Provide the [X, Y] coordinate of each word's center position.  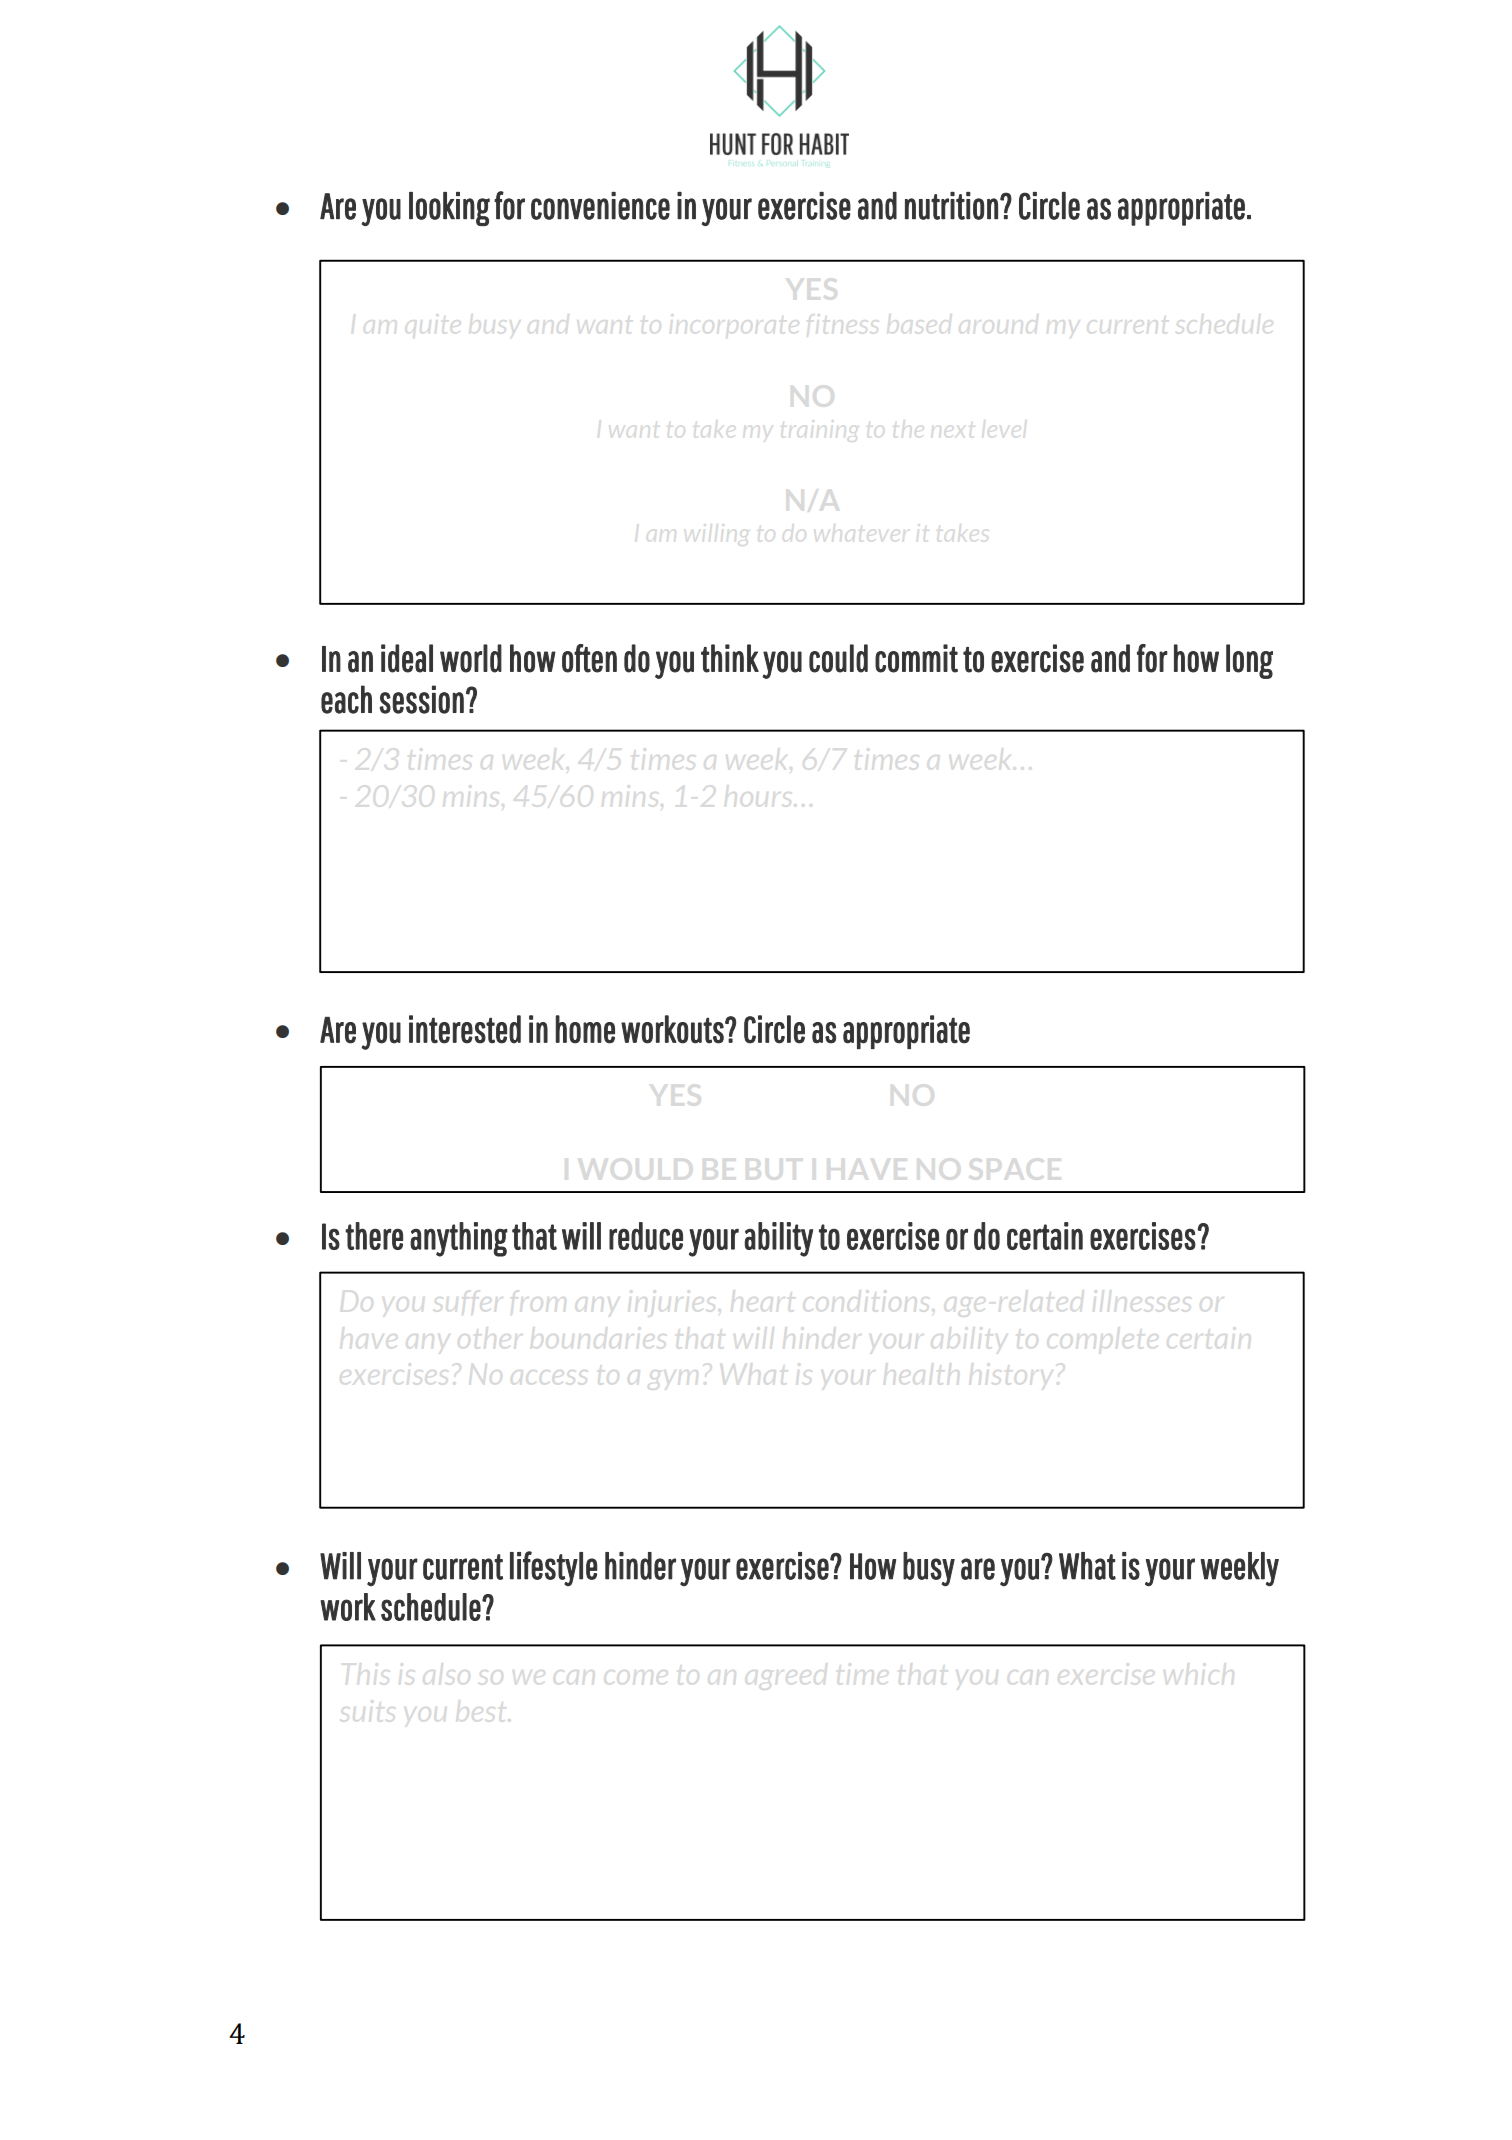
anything [459, 1239]
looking [449, 209]
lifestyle [554, 1569]
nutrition [951, 206]
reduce [646, 1236]
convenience [600, 206]
